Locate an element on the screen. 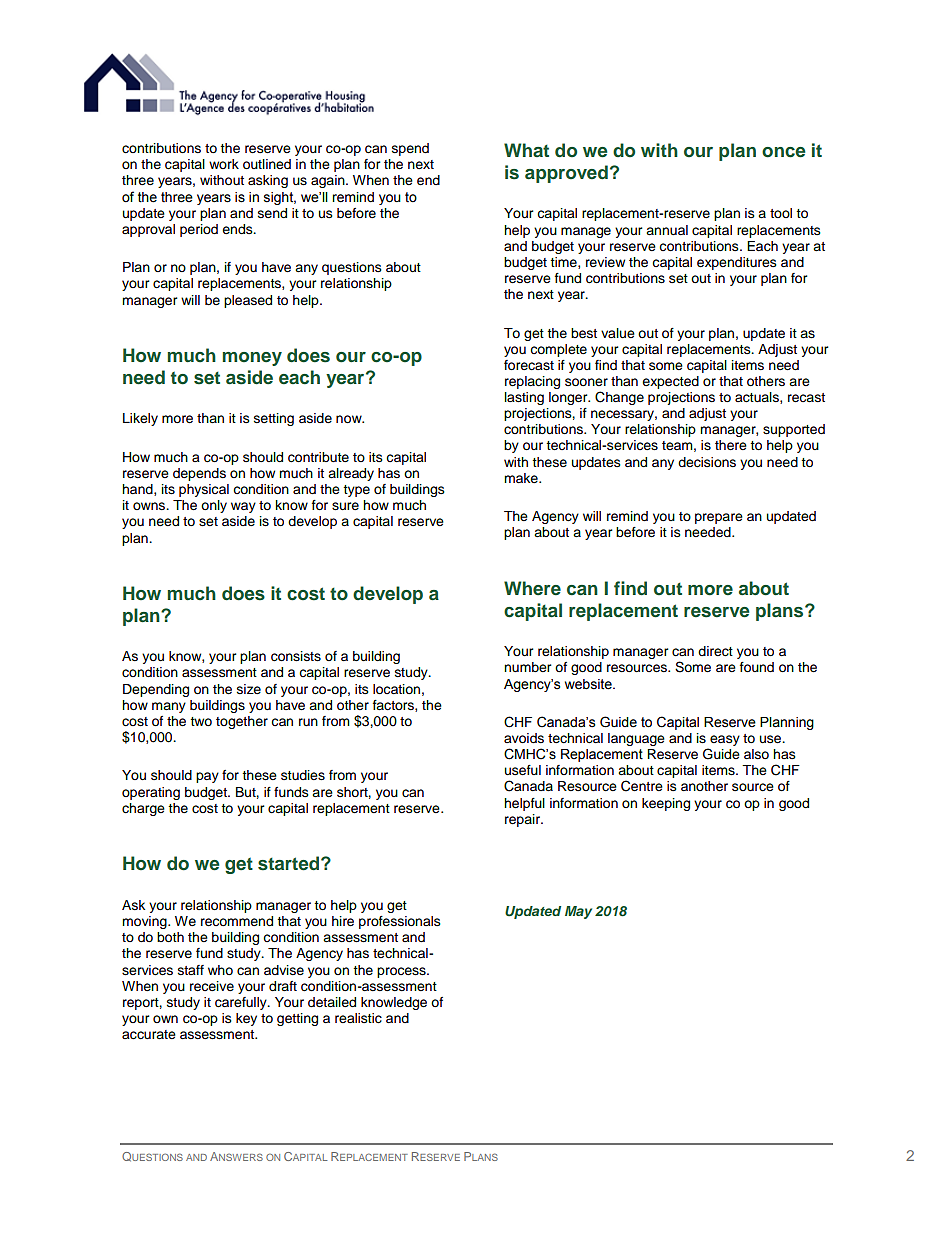  work is located at coordinates (224, 164).
